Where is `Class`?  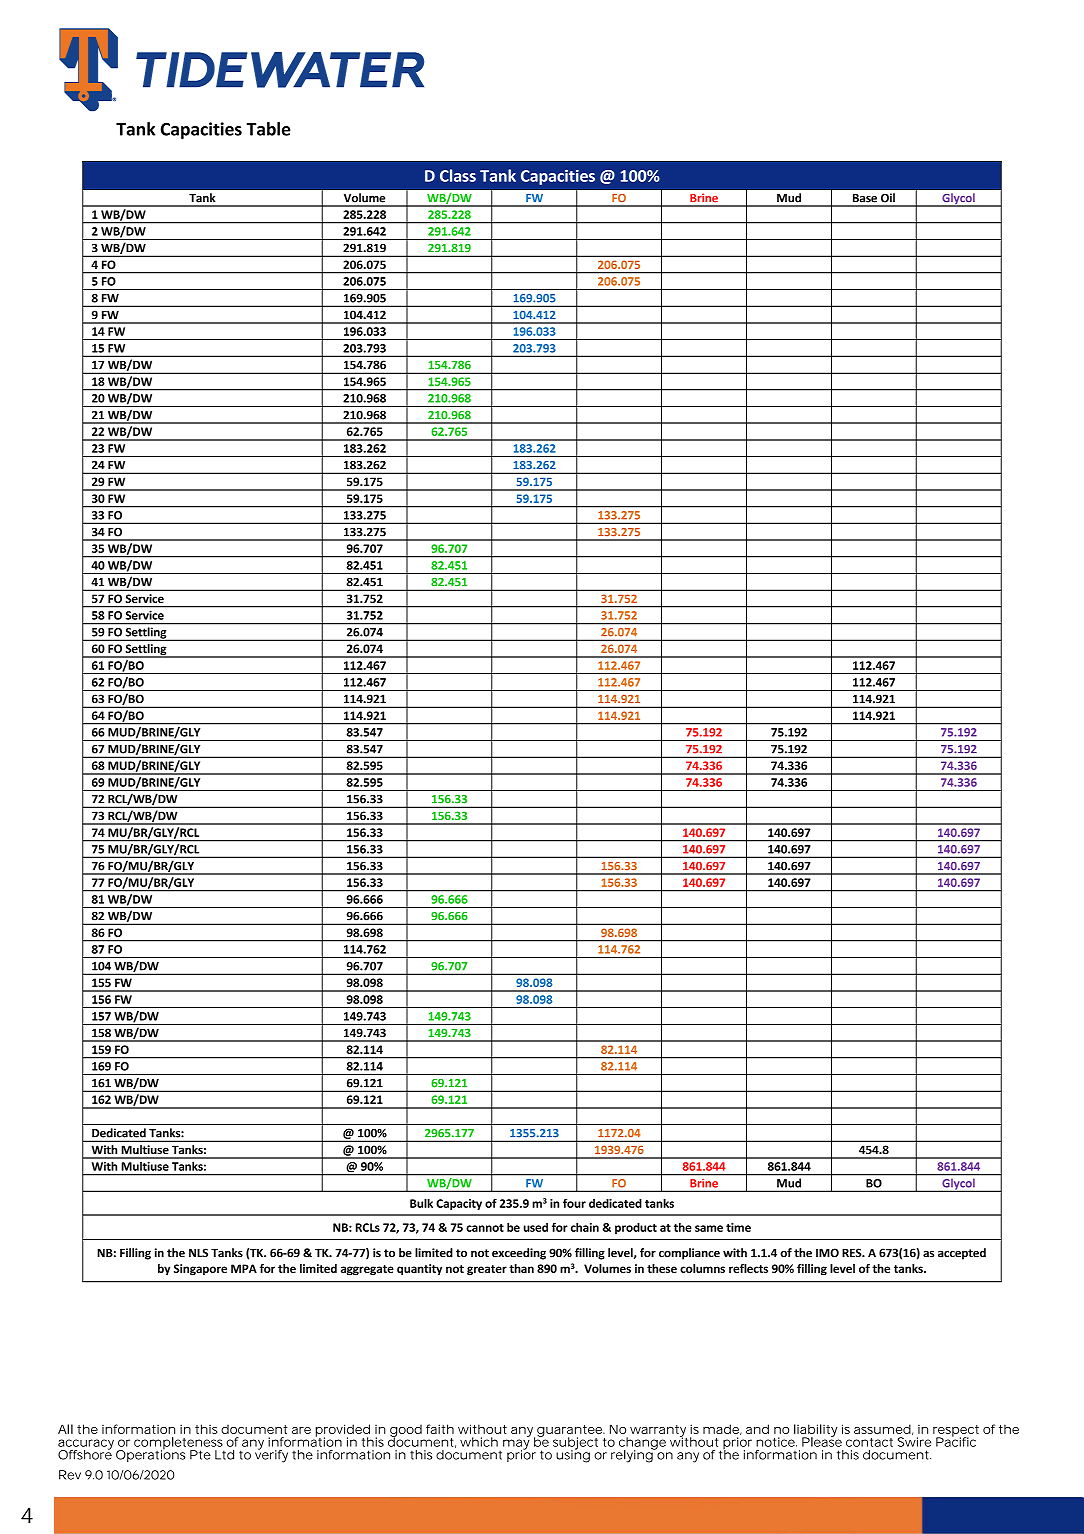 Class is located at coordinates (458, 175).
